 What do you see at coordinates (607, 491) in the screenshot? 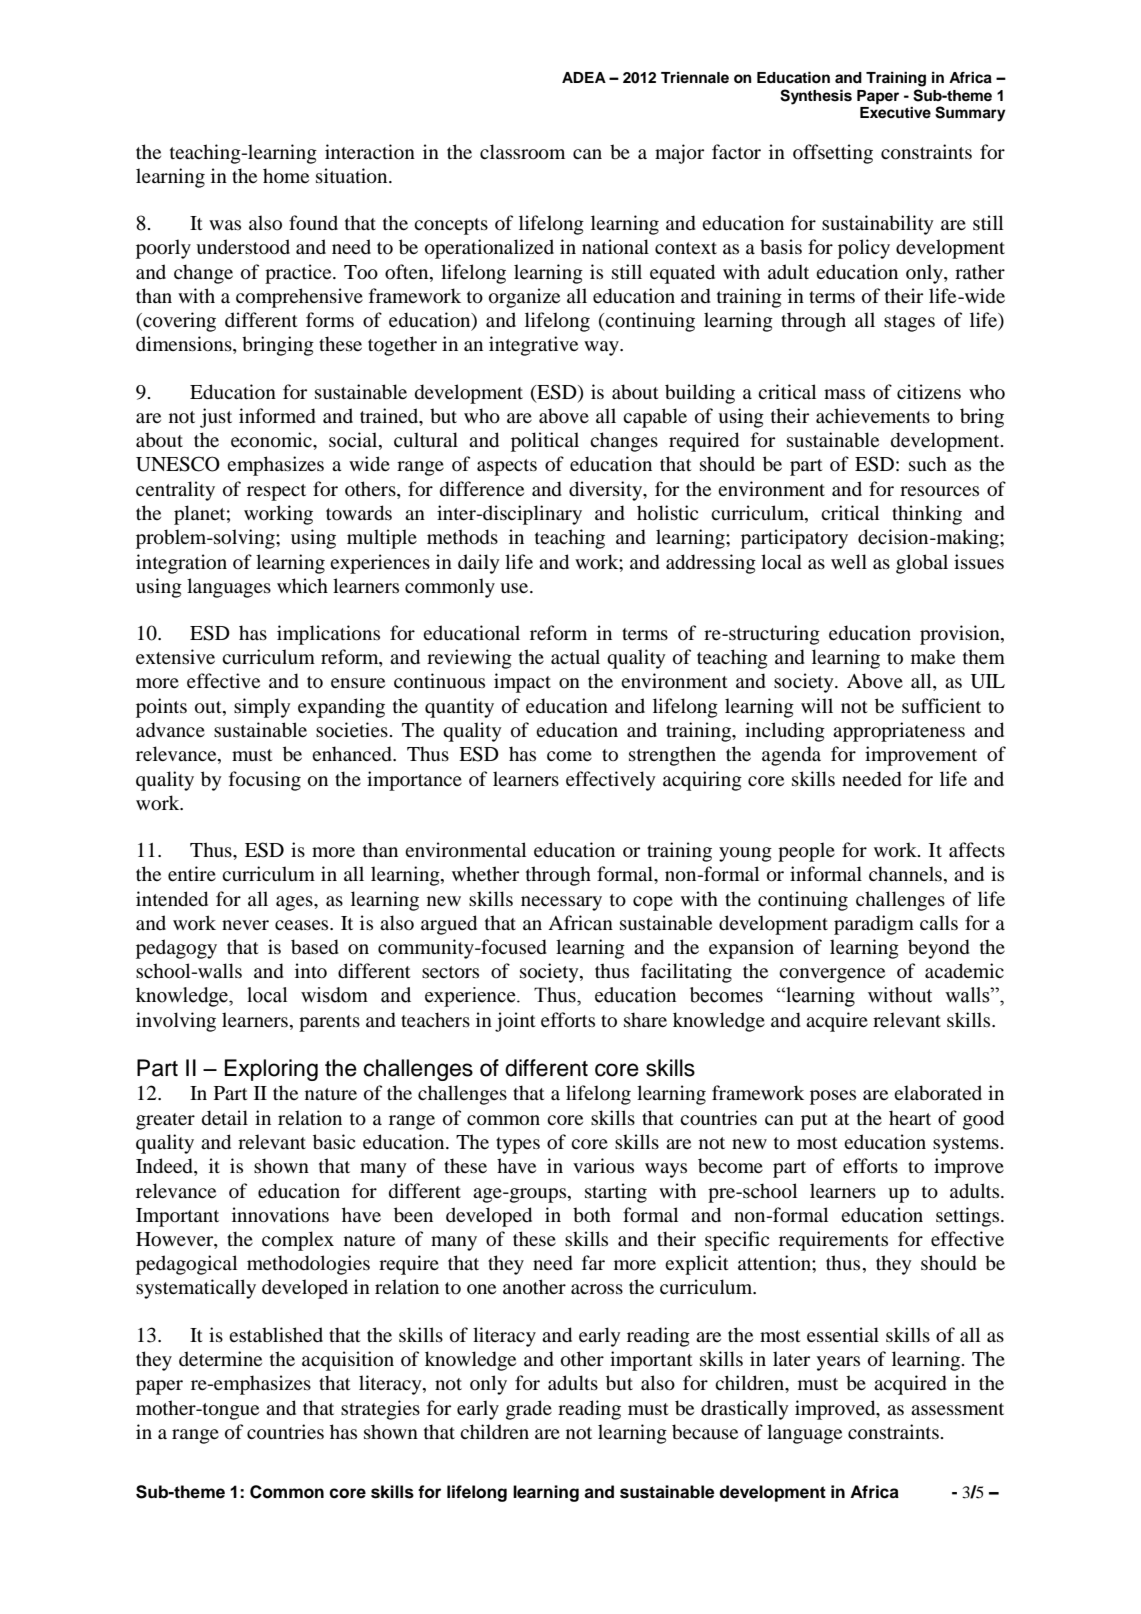
I see `diversity` at bounding box center [607, 491].
